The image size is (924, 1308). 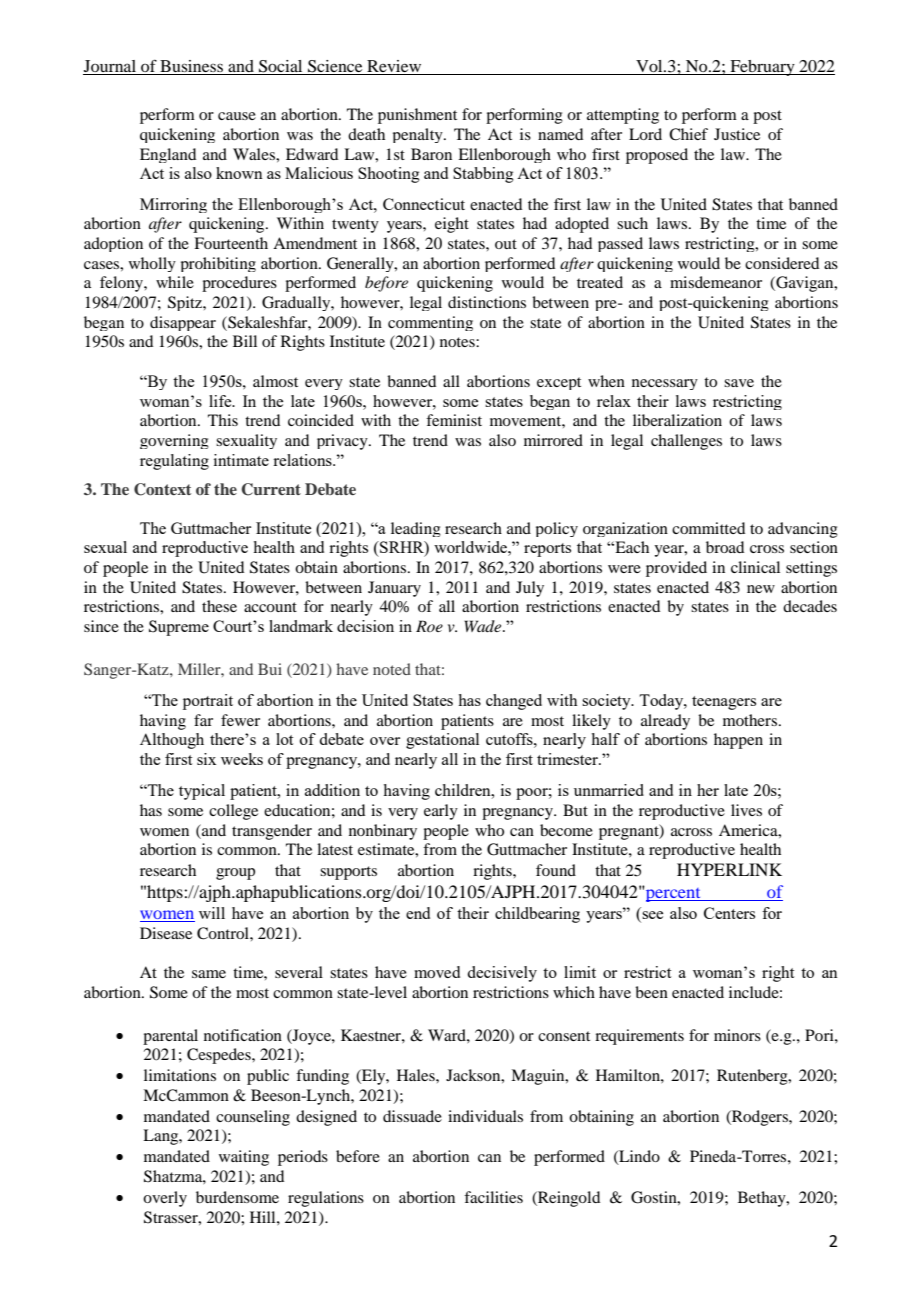 I want to click on minors, so click(x=737, y=1035).
